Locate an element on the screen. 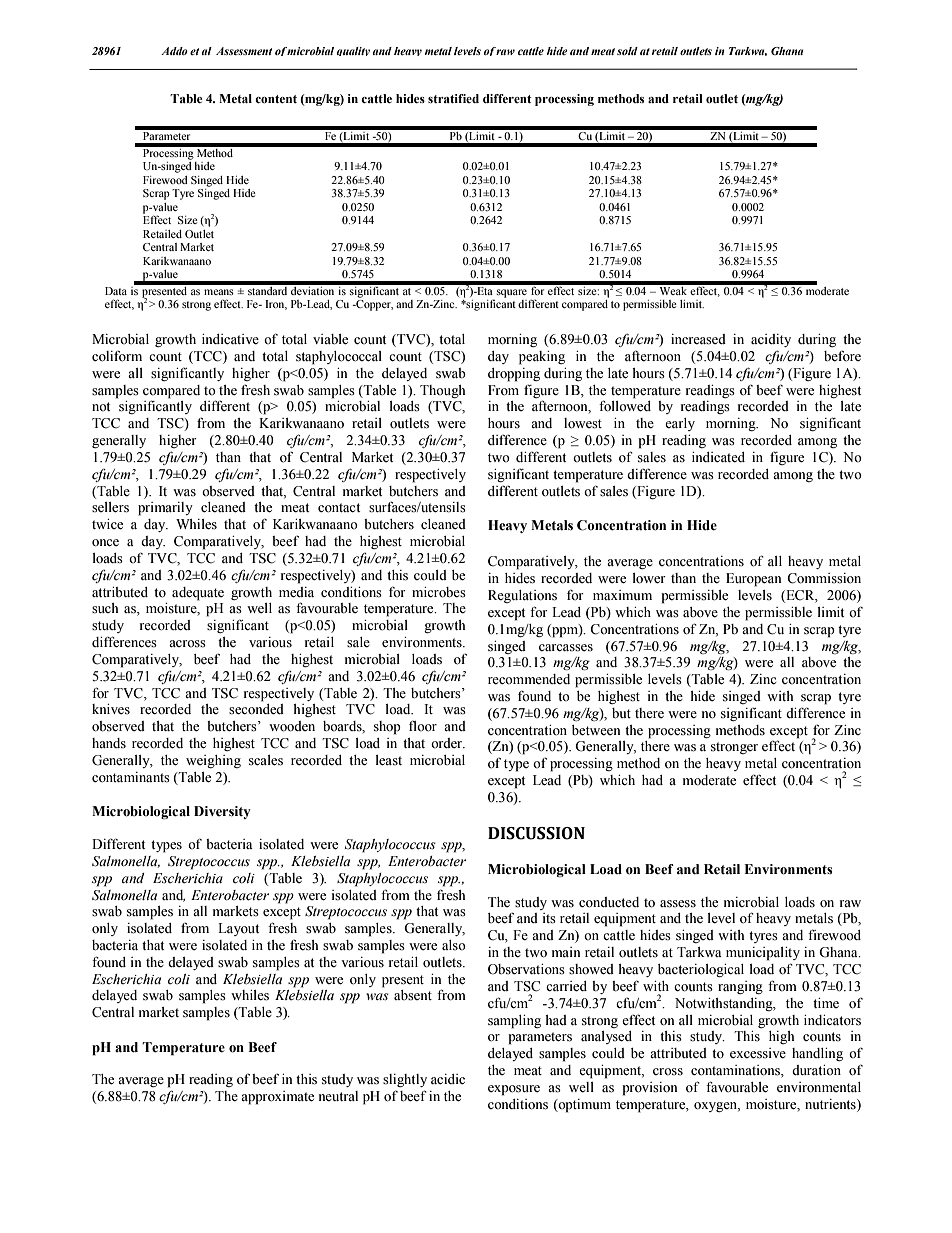 The image size is (952, 1233). DISCUSSION is located at coordinates (536, 833).
